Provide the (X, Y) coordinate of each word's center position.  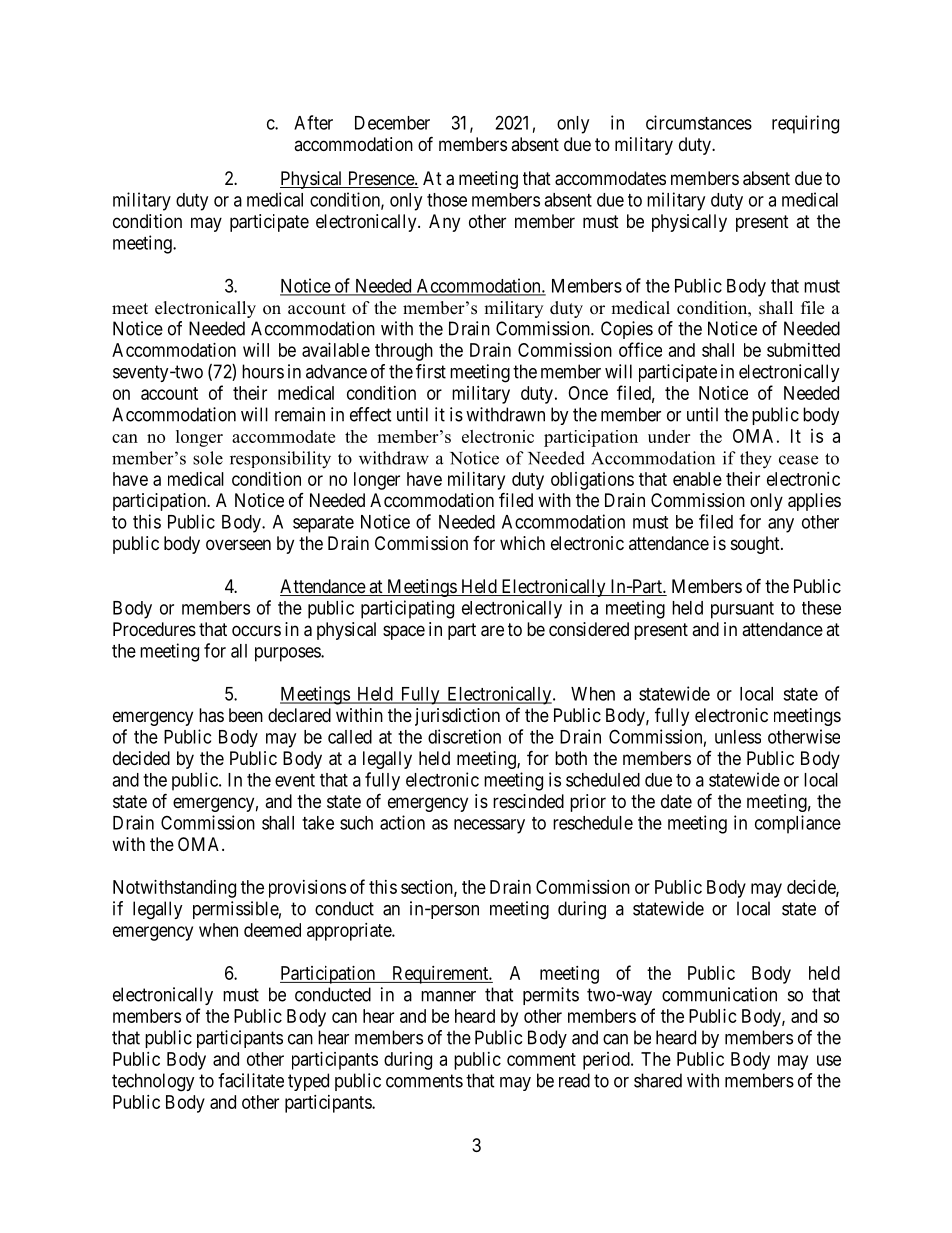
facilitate (251, 1080)
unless (738, 737)
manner (448, 996)
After (313, 122)
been (246, 715)
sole (208, 458)
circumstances (699, 122)
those (447, 200)
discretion (464, 736)
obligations (592, 481)
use (829, 1060)
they (756, 460)
